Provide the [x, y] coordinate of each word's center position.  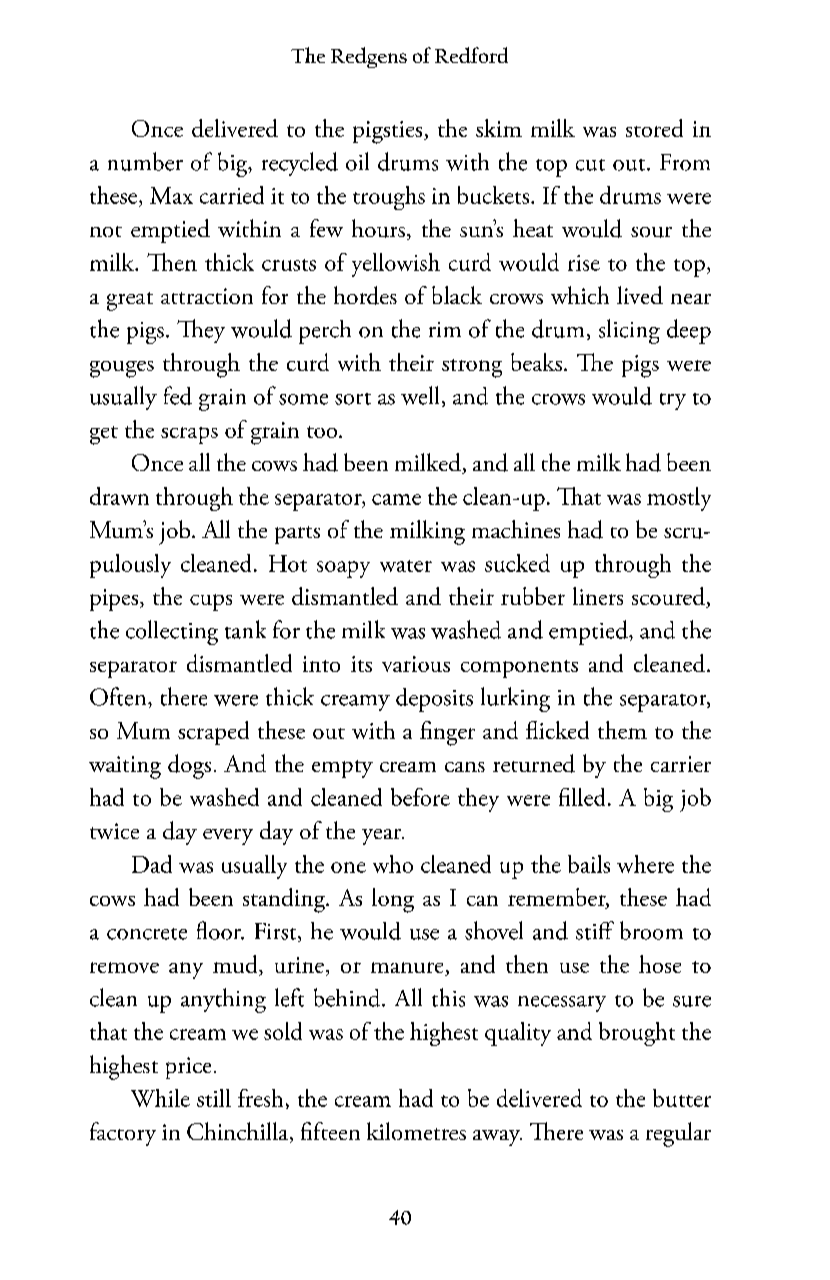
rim [445, 329]
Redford [471, 55]
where [645, 864]
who [393, 864]
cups [211, 602]
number [145, 161]
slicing [629, 331]
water [406, 566]
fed [178, 395]
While [160, 1098]
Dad [152, 864]
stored [654, 128]
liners [598, 596]
